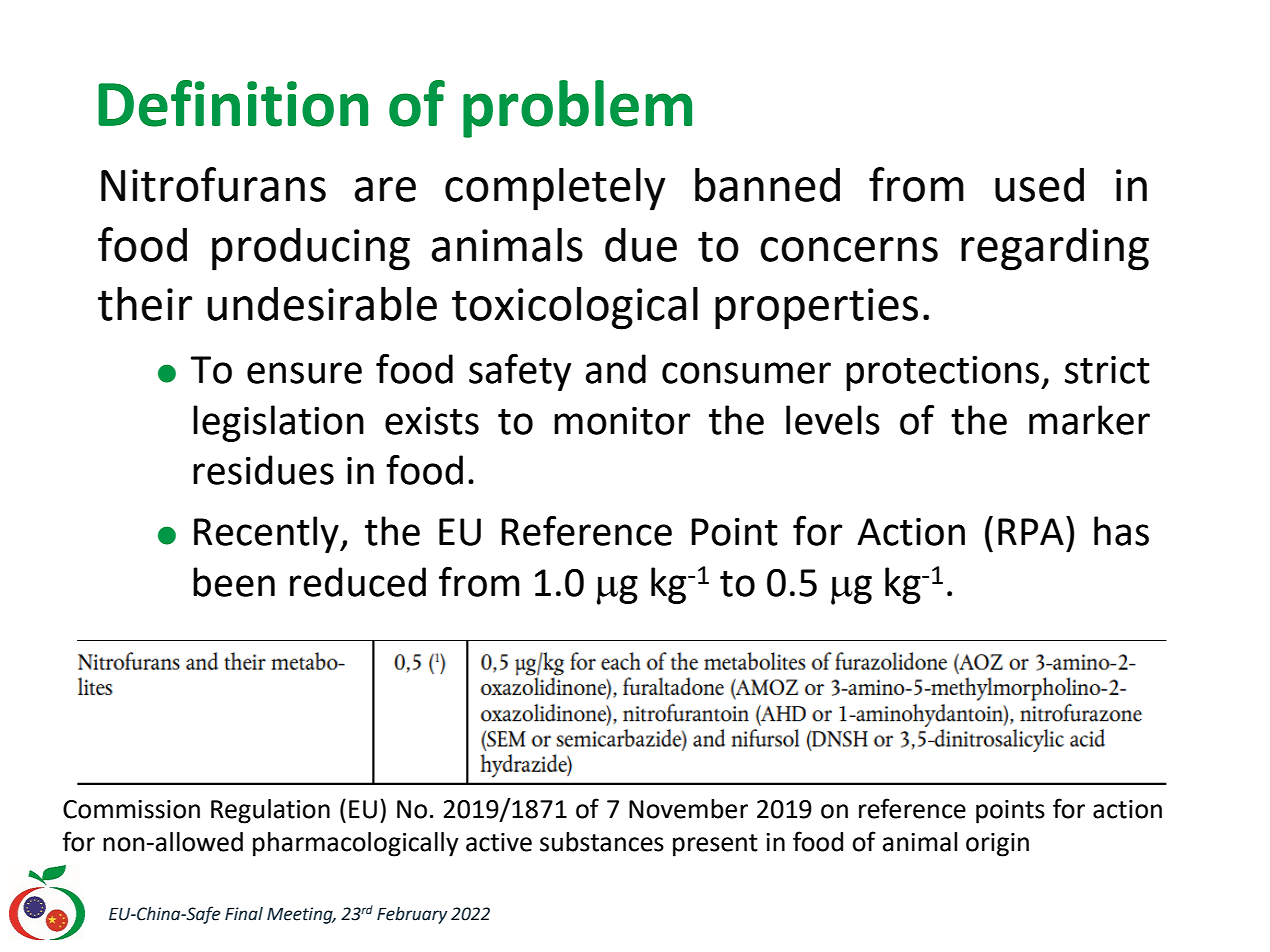 This page has width=1270, height=952. I want to click on problem, so click(577, 109).
